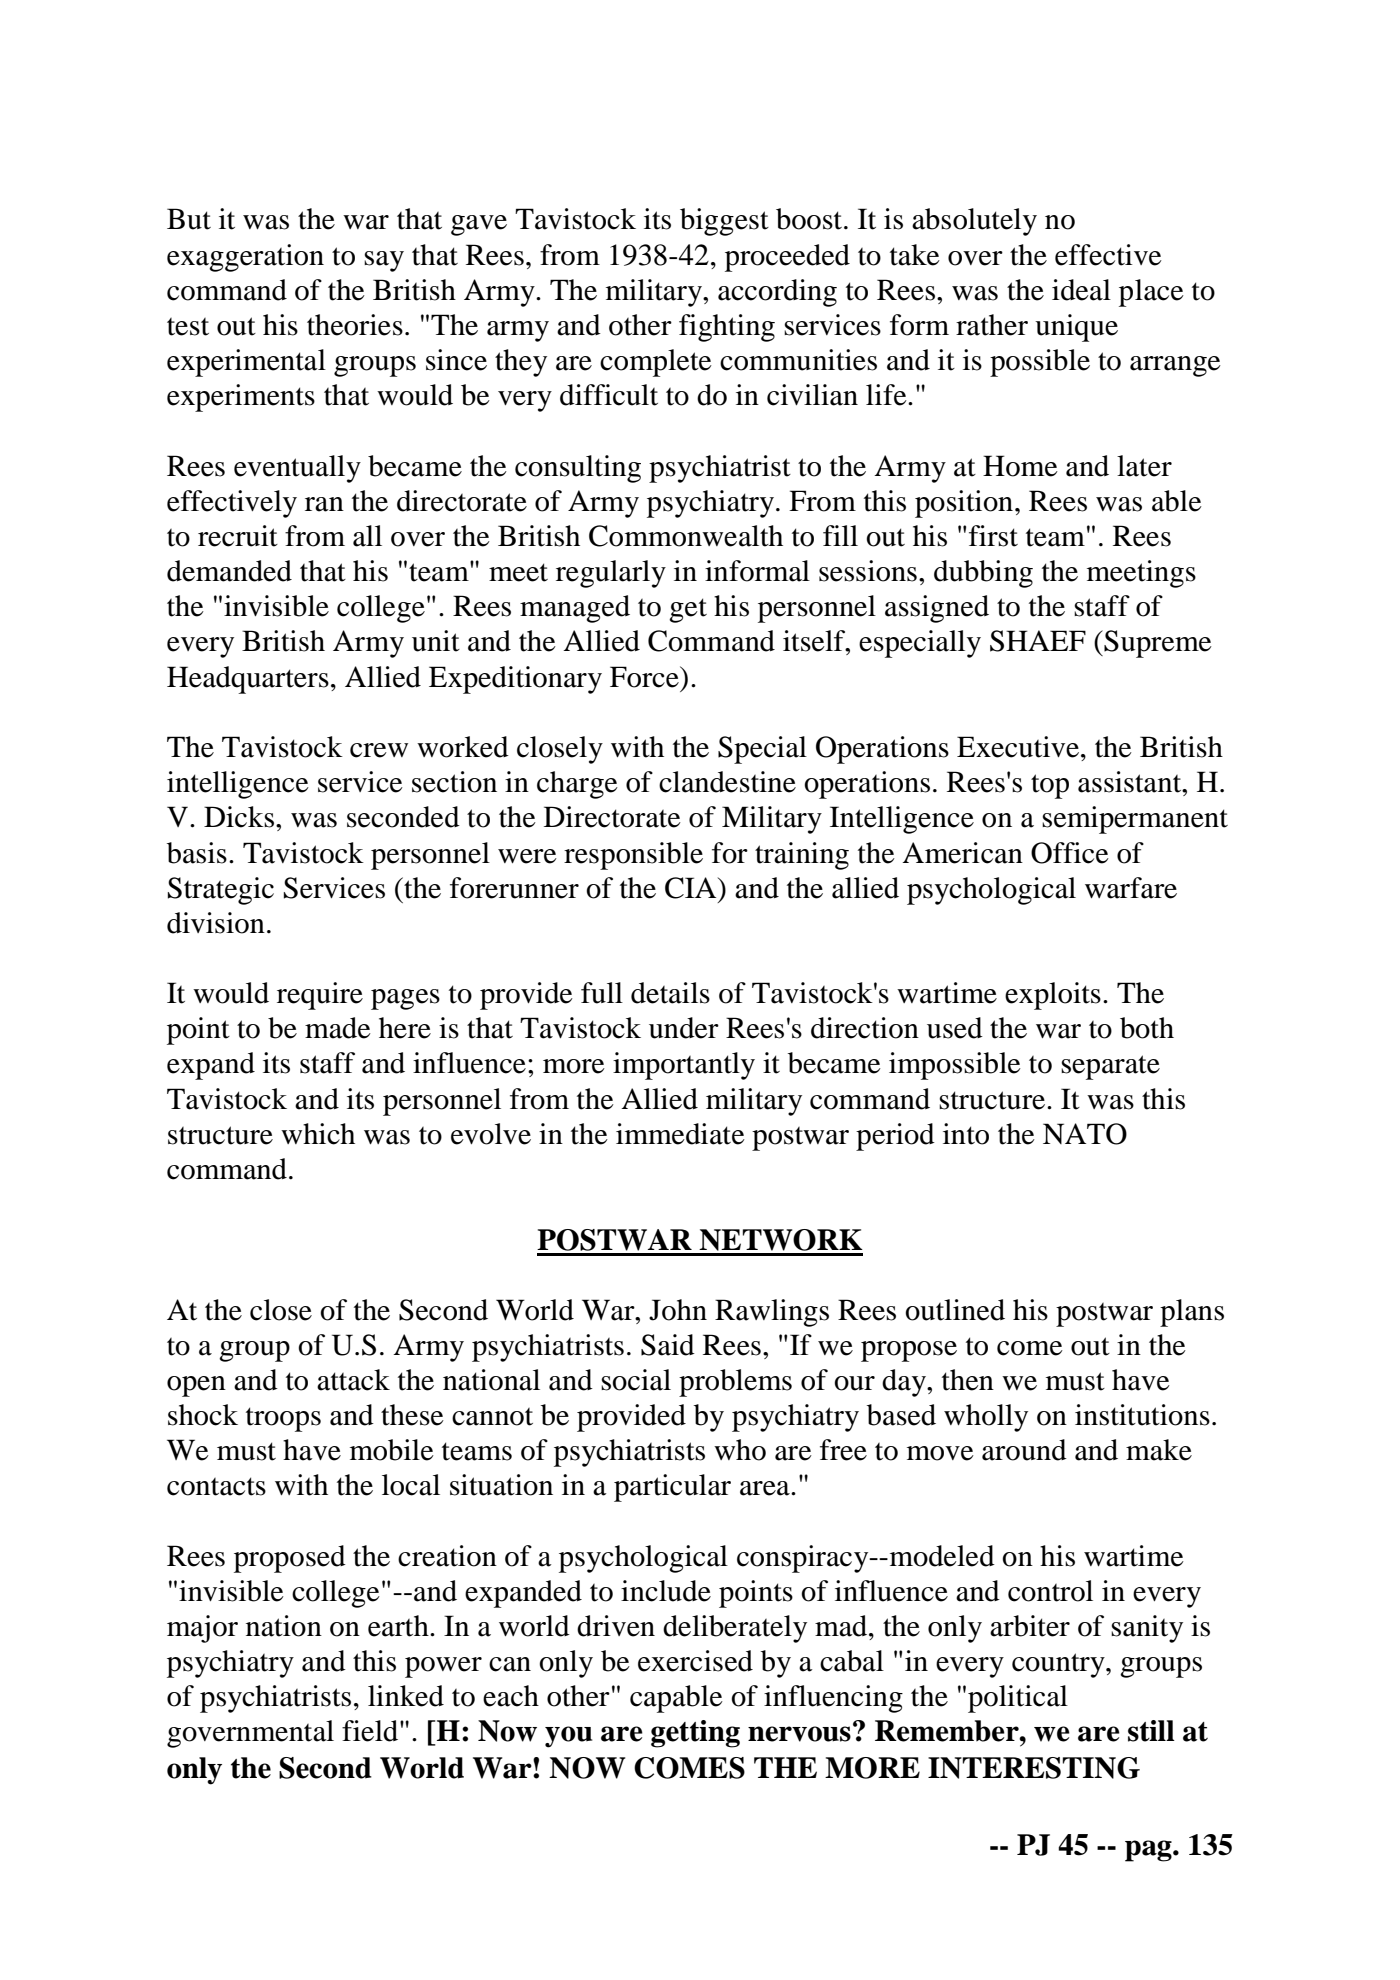 This page has width=1400, height=1980. Describe the element at coordinates (1085, 1134) in the page. I see `NATO` at that location.
